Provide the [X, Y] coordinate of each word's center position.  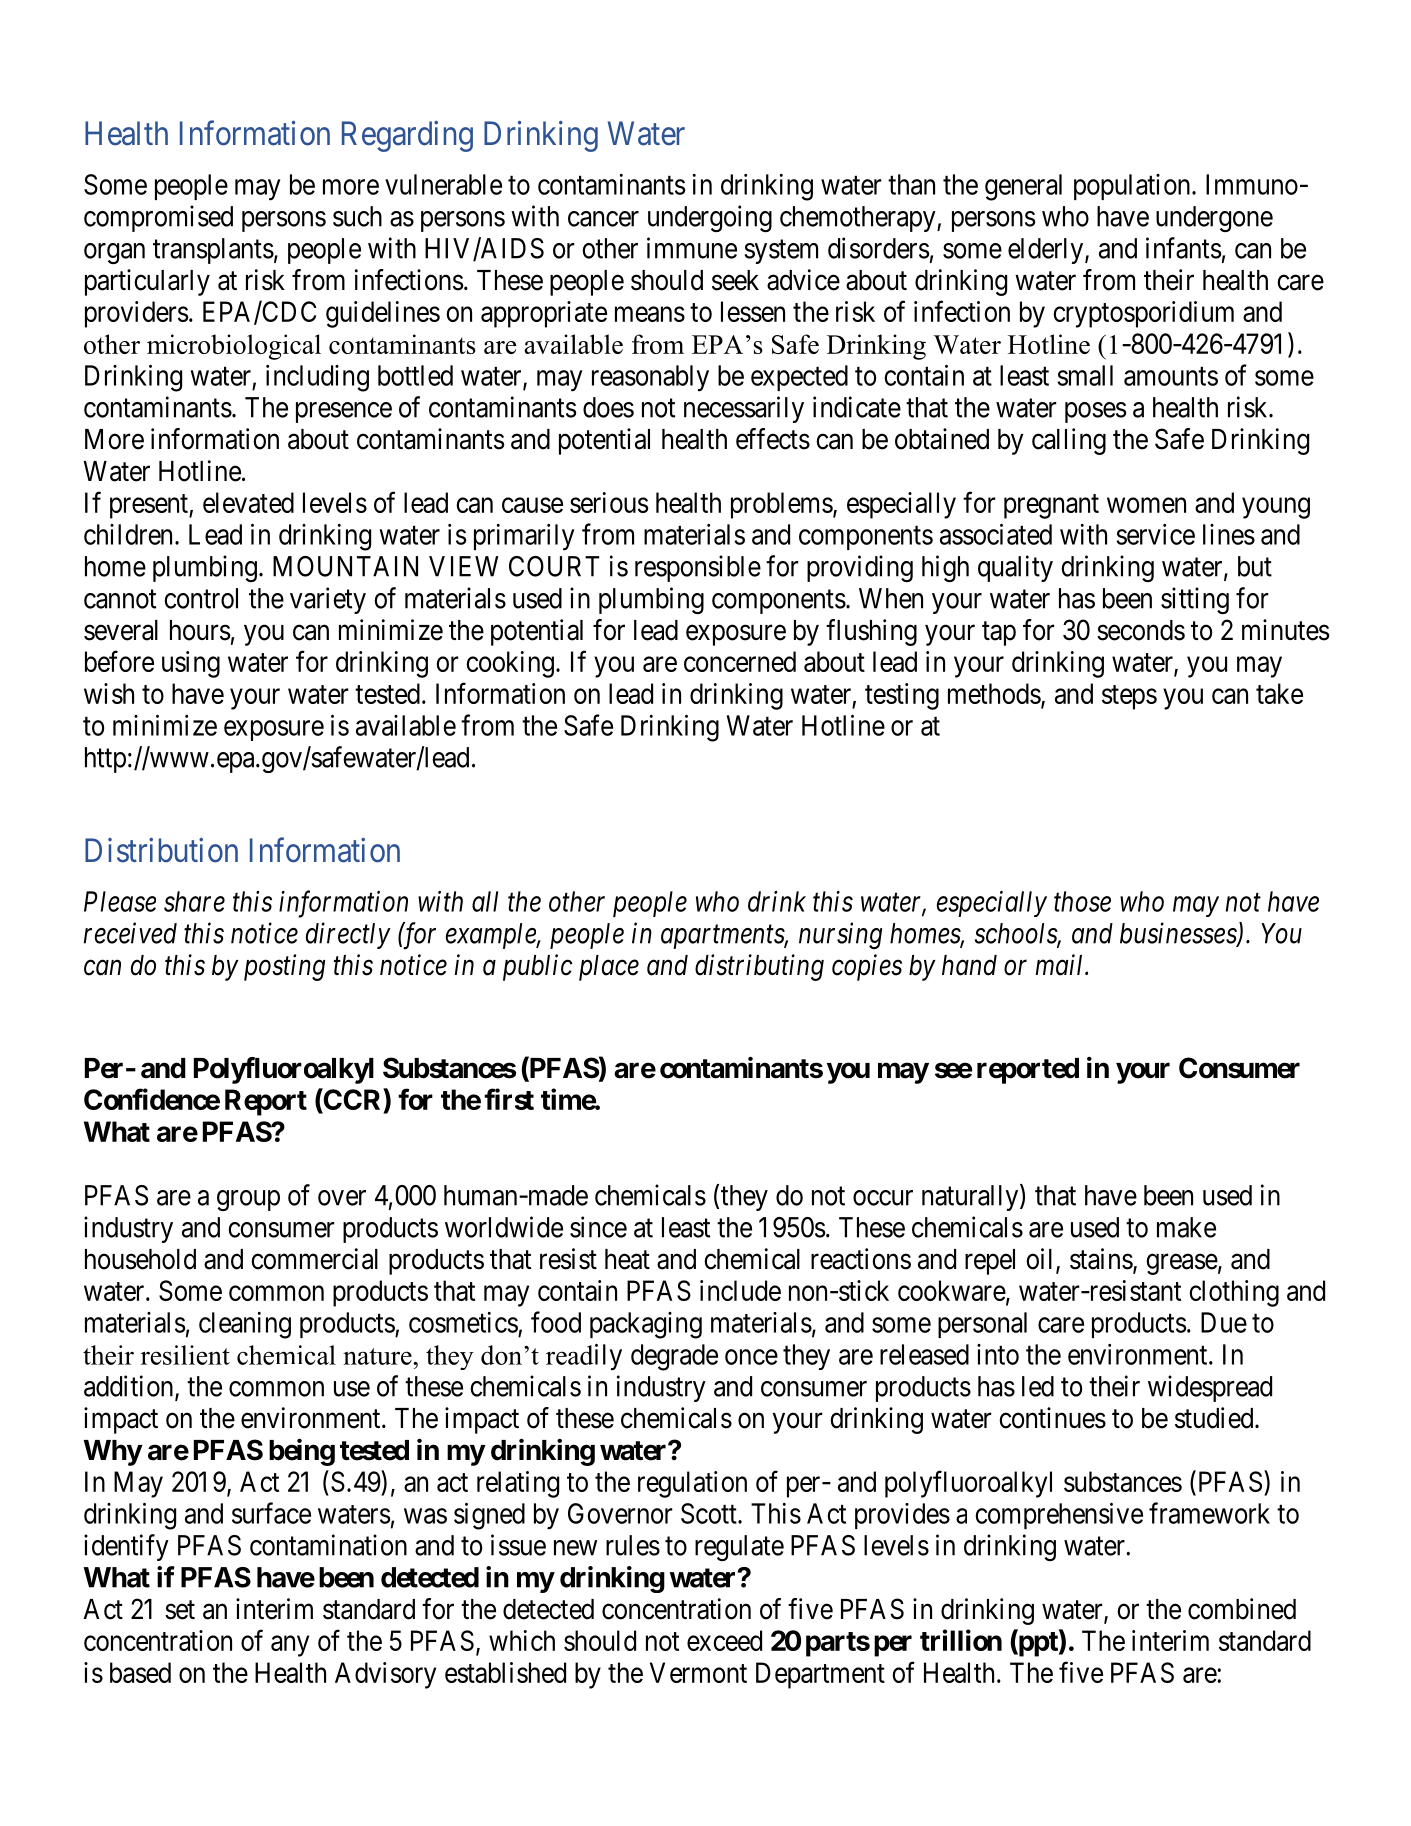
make [1186, 1227]
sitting [1195, 600]
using [191, 664]
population [1133, 187]
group [248, 1200]
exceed [724, 1640]
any [290, 1646]
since [598, 1227]
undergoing [710, 218]
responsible [698, 568]
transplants [213, 251]
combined [1242, 1609]
